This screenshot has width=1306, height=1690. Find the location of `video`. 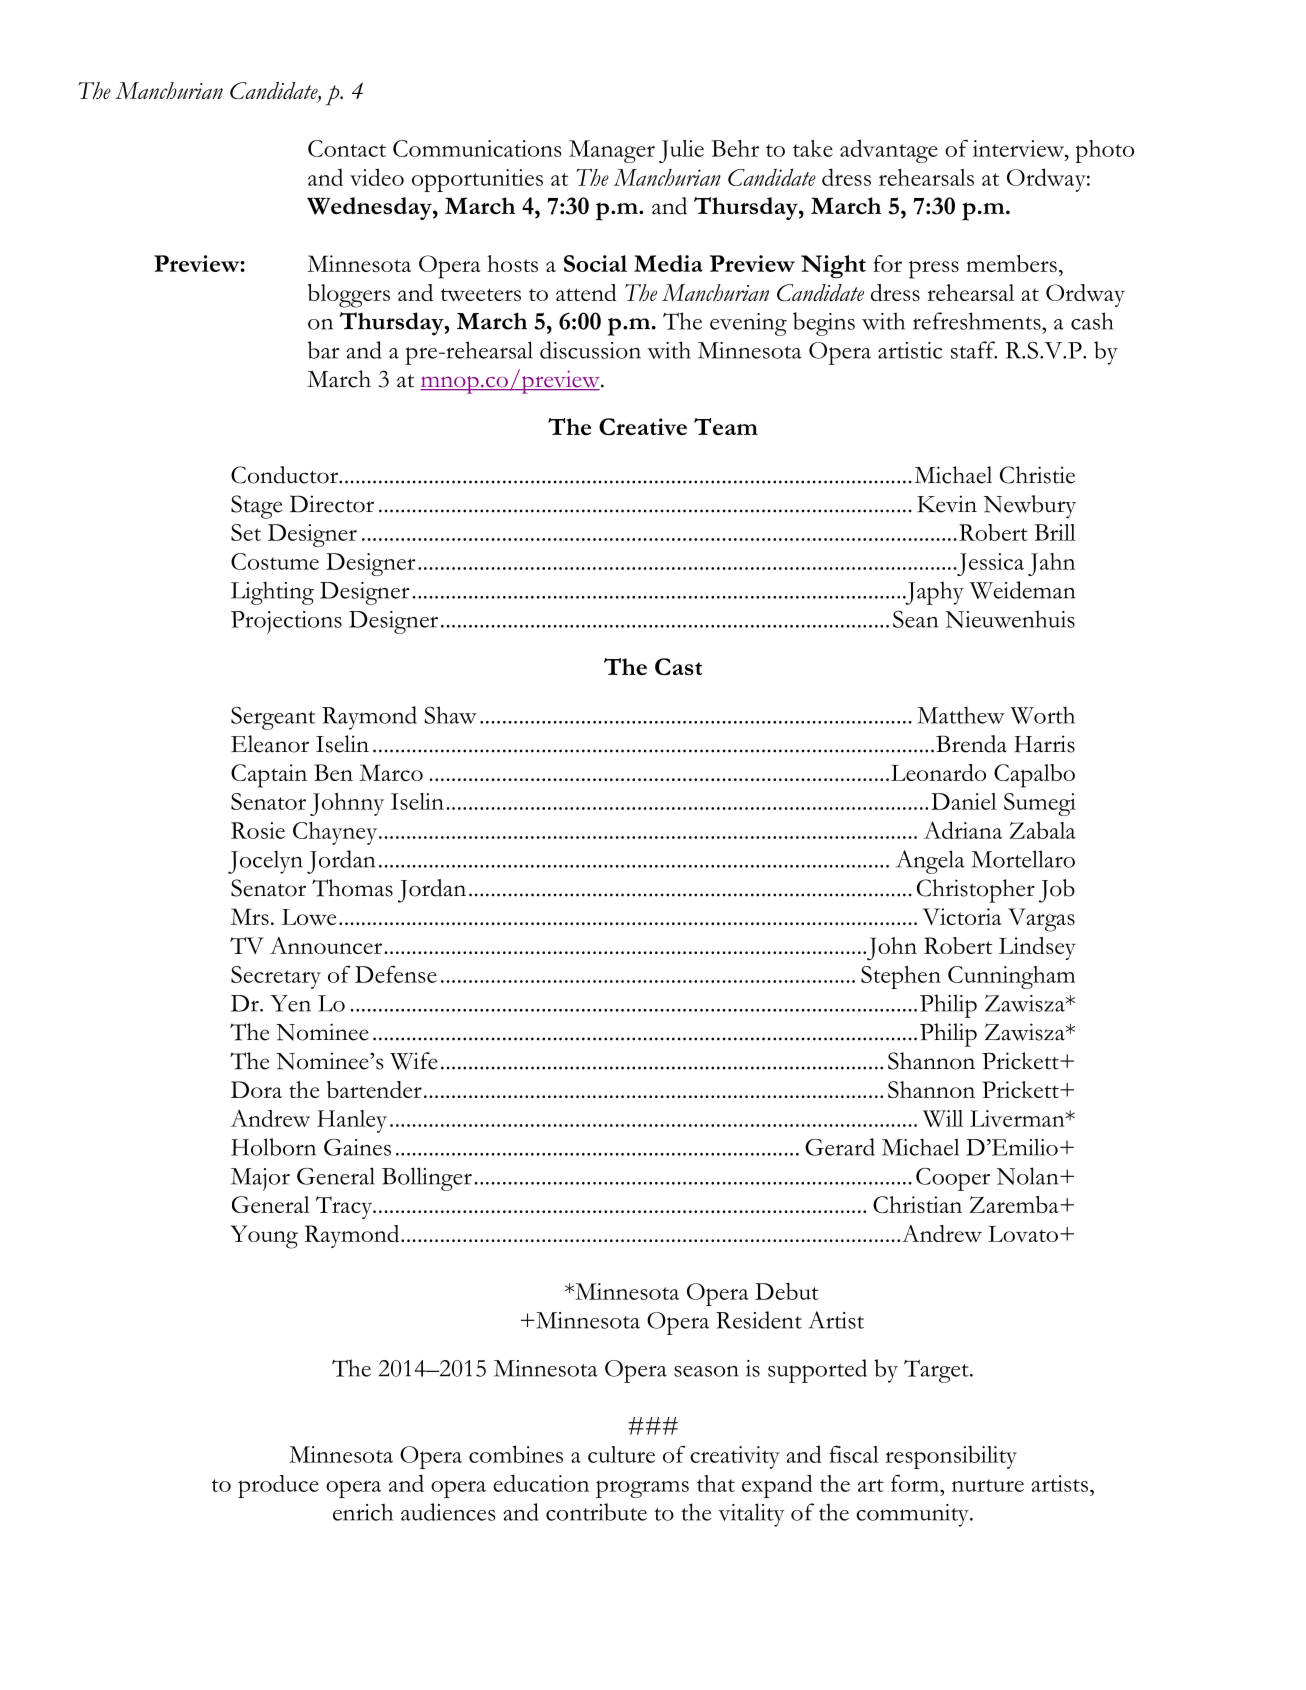

video is located at coordinates (377, 177).
